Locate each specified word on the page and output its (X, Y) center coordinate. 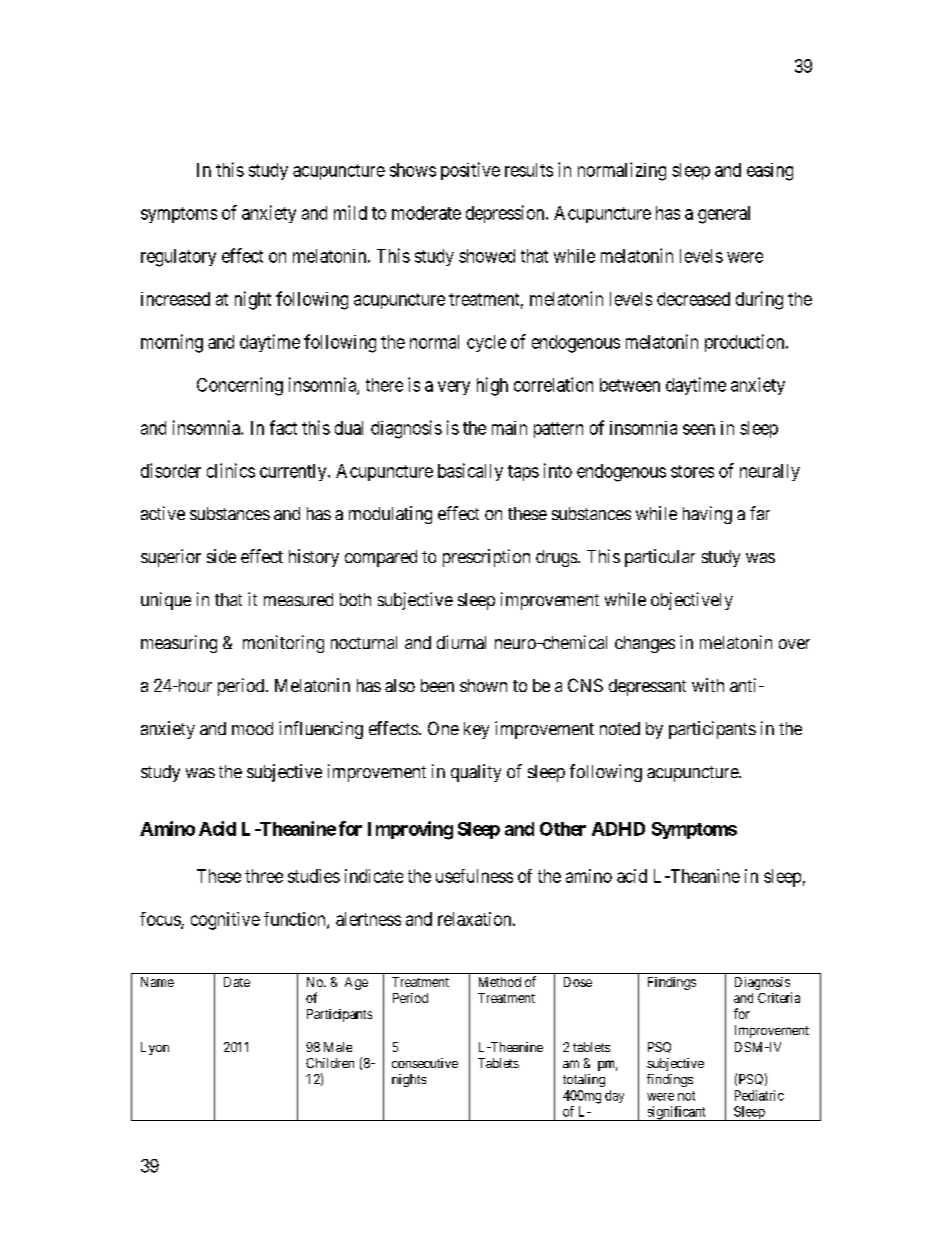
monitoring (283, 644)
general (724, 215)
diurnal (461, 642)
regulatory (178, 258)
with (708, 685)
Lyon (155, 1048)
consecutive (425, 1063)
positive (470, 171)
